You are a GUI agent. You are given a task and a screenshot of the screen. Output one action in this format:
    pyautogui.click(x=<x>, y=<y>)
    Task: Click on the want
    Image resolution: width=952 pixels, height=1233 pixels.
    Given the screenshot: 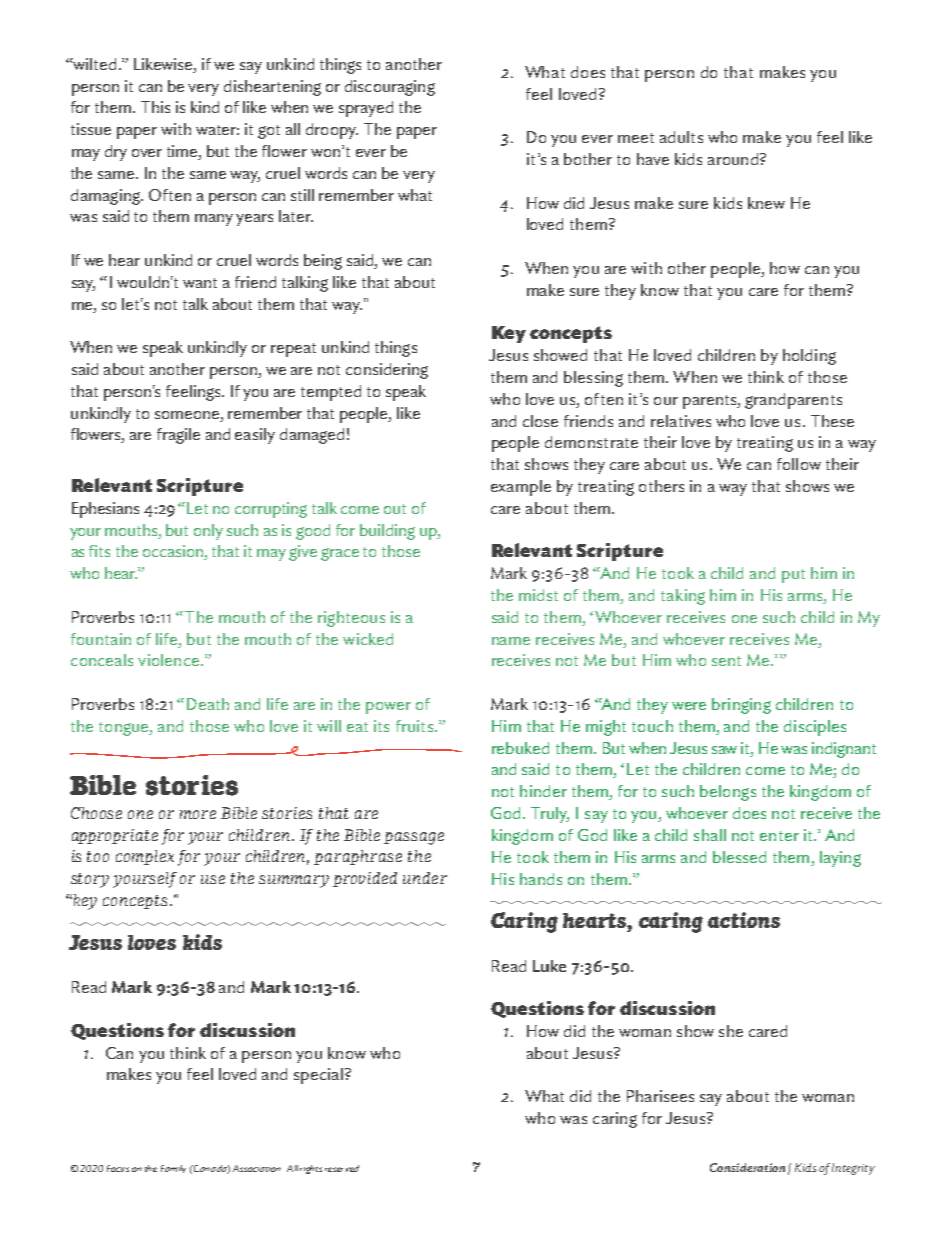 What is the action you would take?
    pyautogui.click(x=200, y=283)
